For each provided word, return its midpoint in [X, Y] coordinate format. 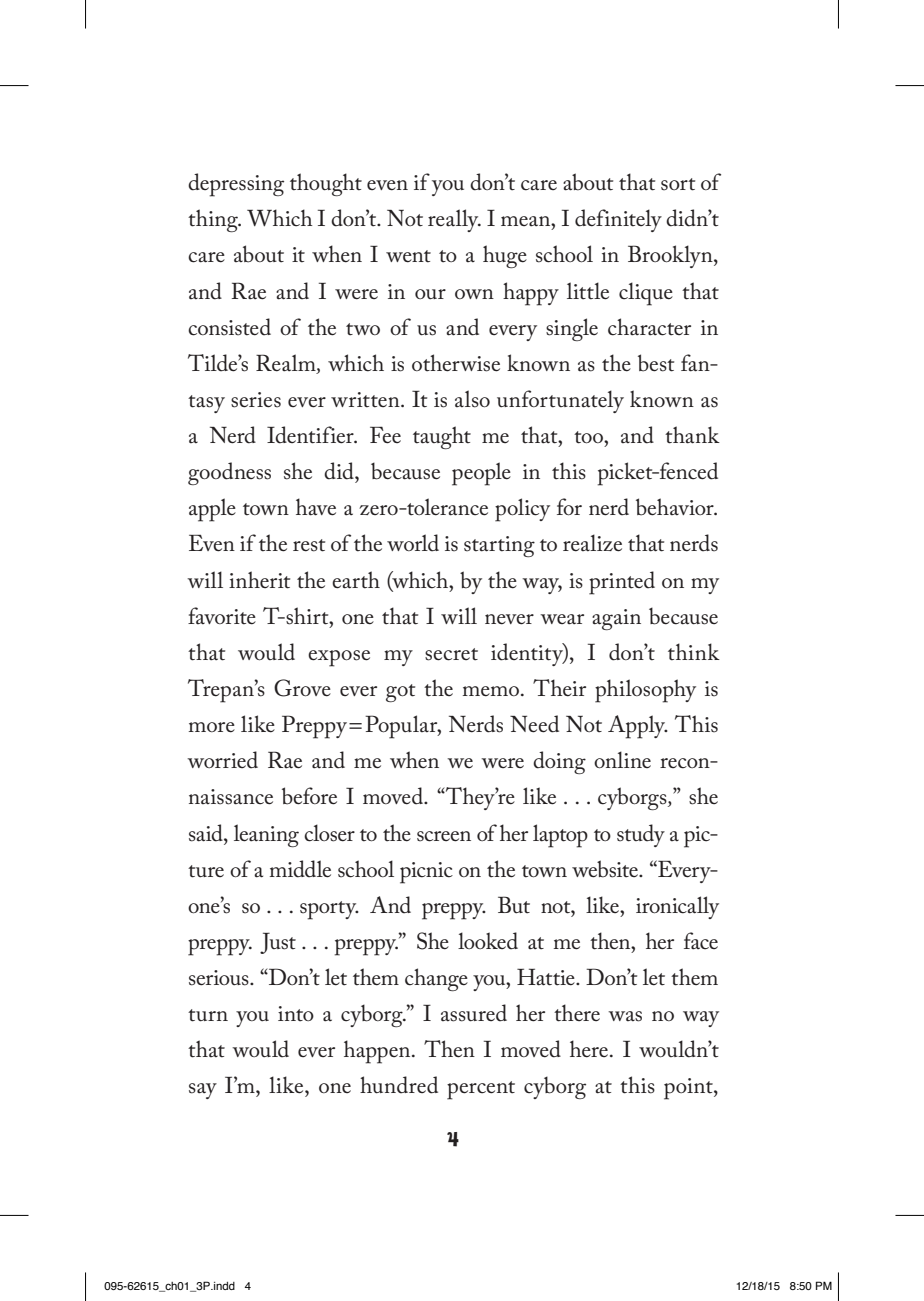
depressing [236, 185]
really [454, 220]
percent [481, 1090]
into [296, 1014]
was [625, 1016]
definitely [618, 220]
